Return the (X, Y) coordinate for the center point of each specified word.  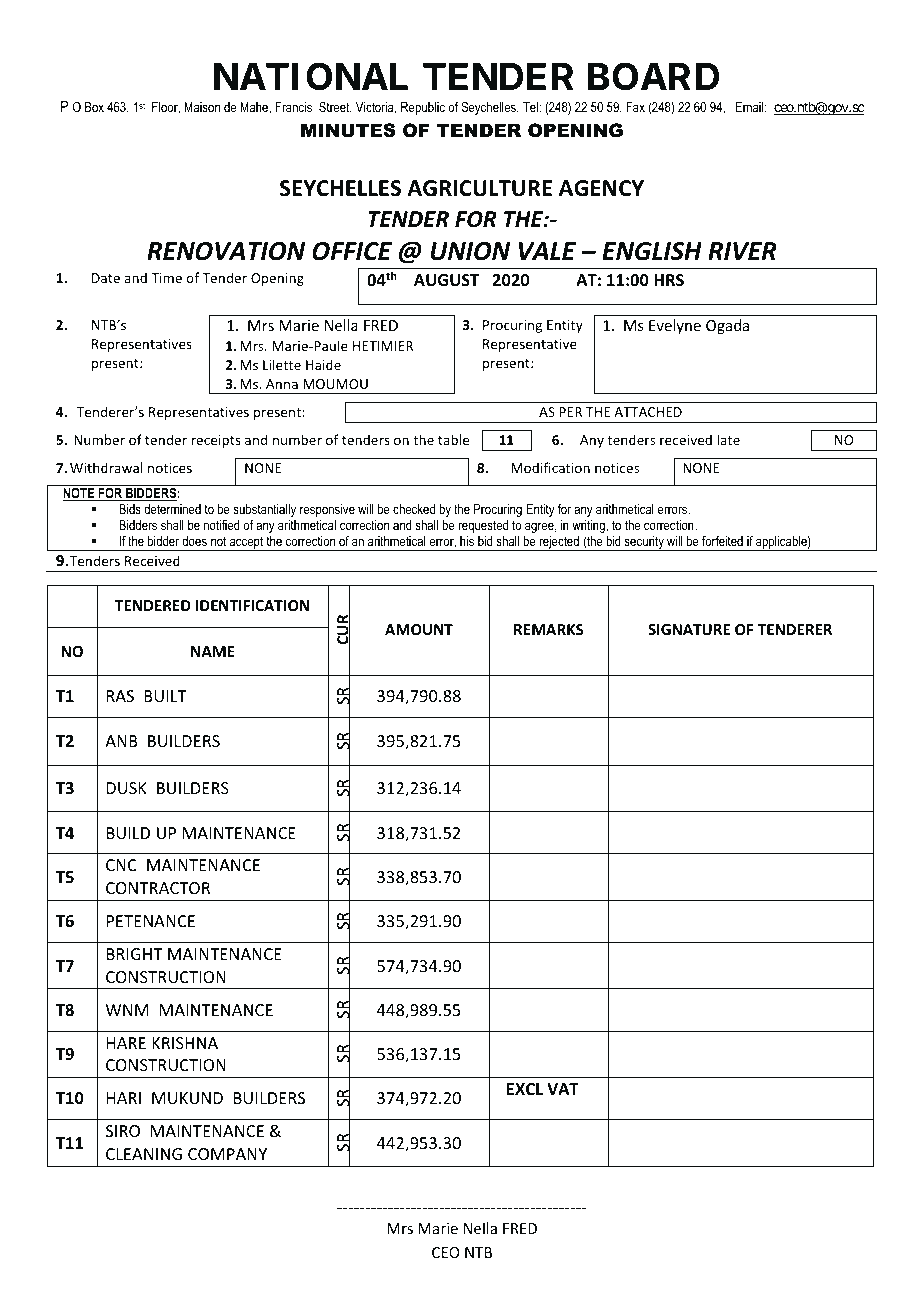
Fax (635, 107)
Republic (423, 108)
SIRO (123, 1131)
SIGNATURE (689, 629)
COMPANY (227, 1154)
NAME (213, 651)
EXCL (525, 1089)
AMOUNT (419, 629)
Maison (202, 107)
